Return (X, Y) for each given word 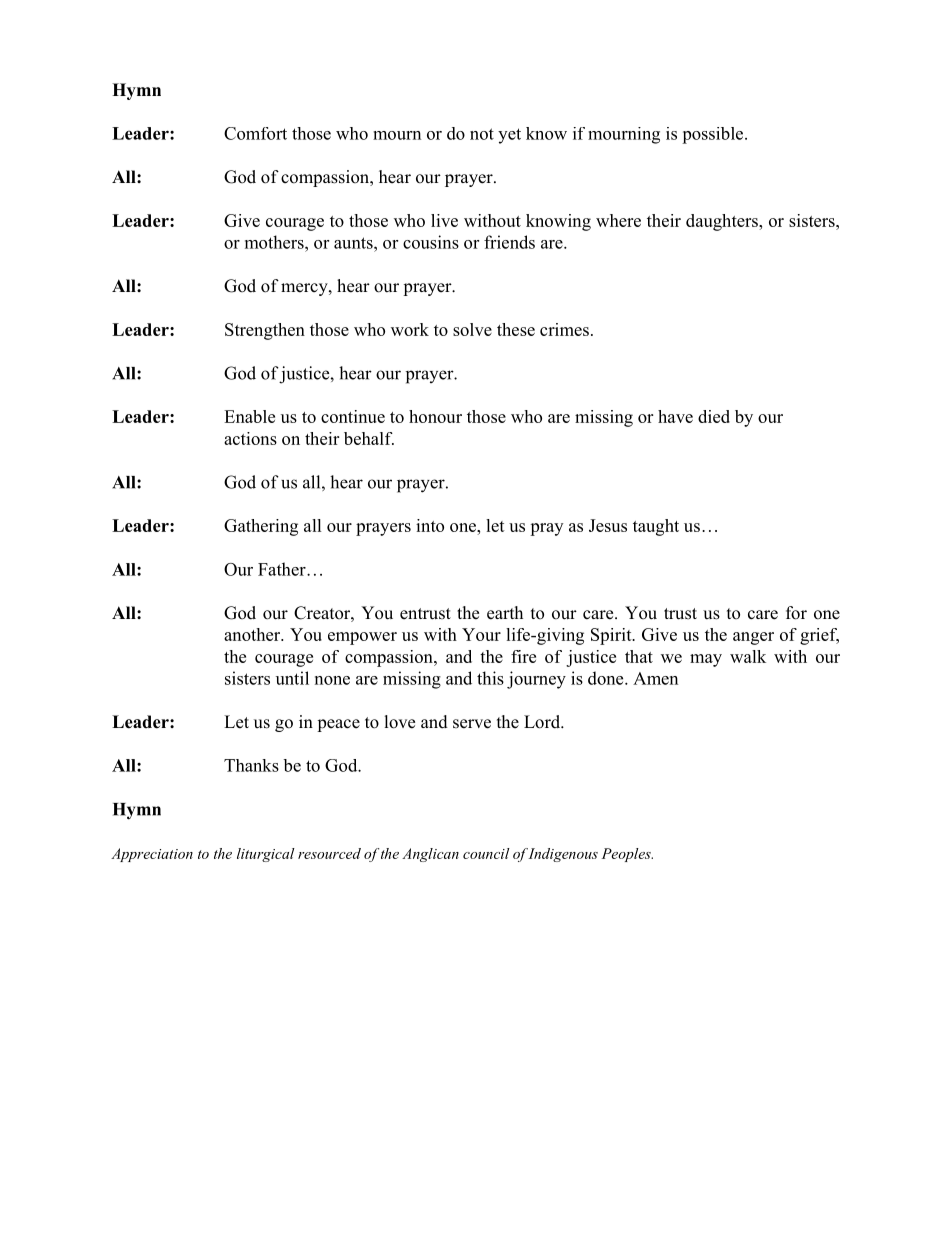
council (486, 853)
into (430, 525)
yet (509, 136)
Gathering (261, 527)
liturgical (266, 855)
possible (714, 135)
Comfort (255, 133)
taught (656, 527)
